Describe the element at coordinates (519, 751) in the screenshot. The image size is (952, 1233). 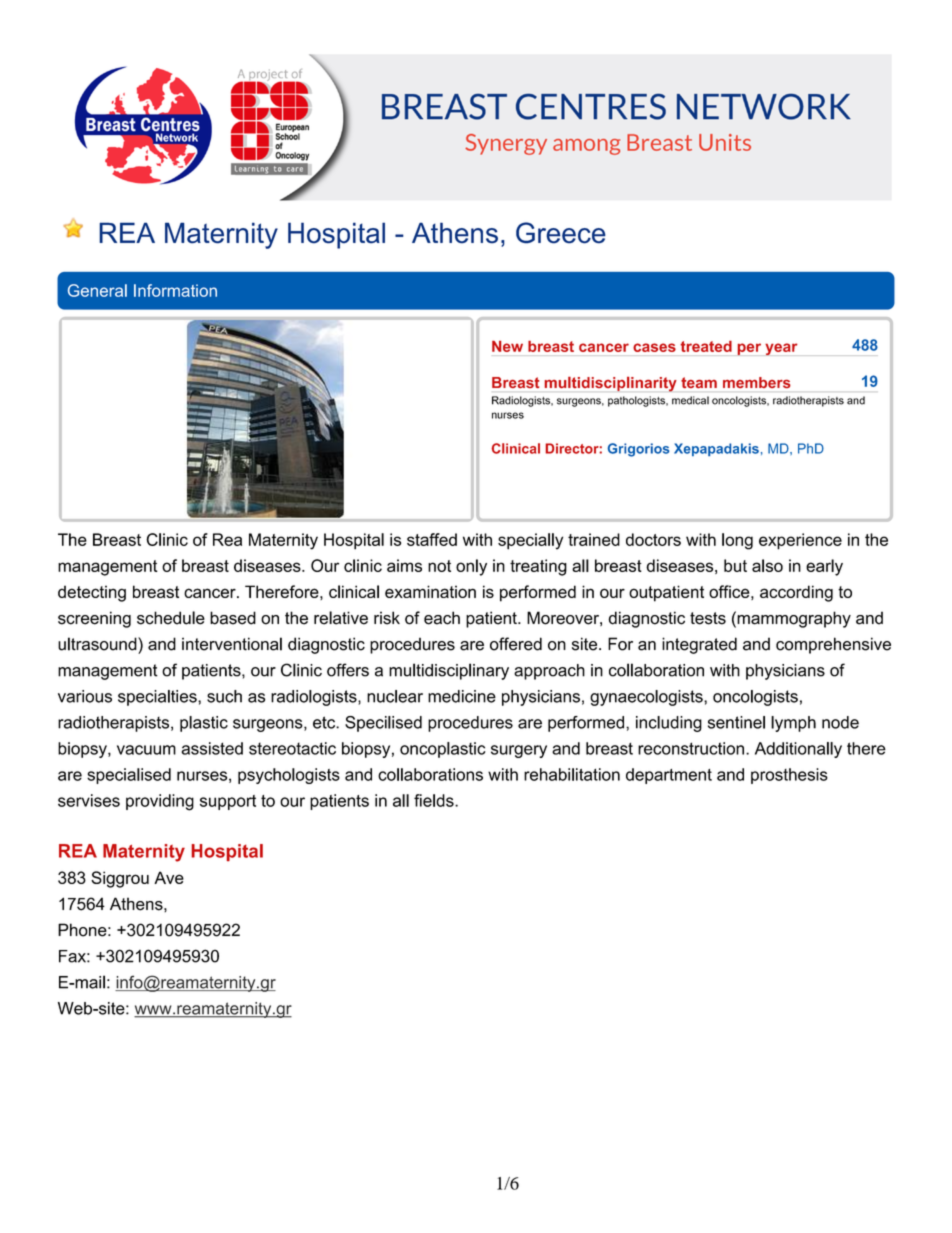
I see `surgery` at that location.
